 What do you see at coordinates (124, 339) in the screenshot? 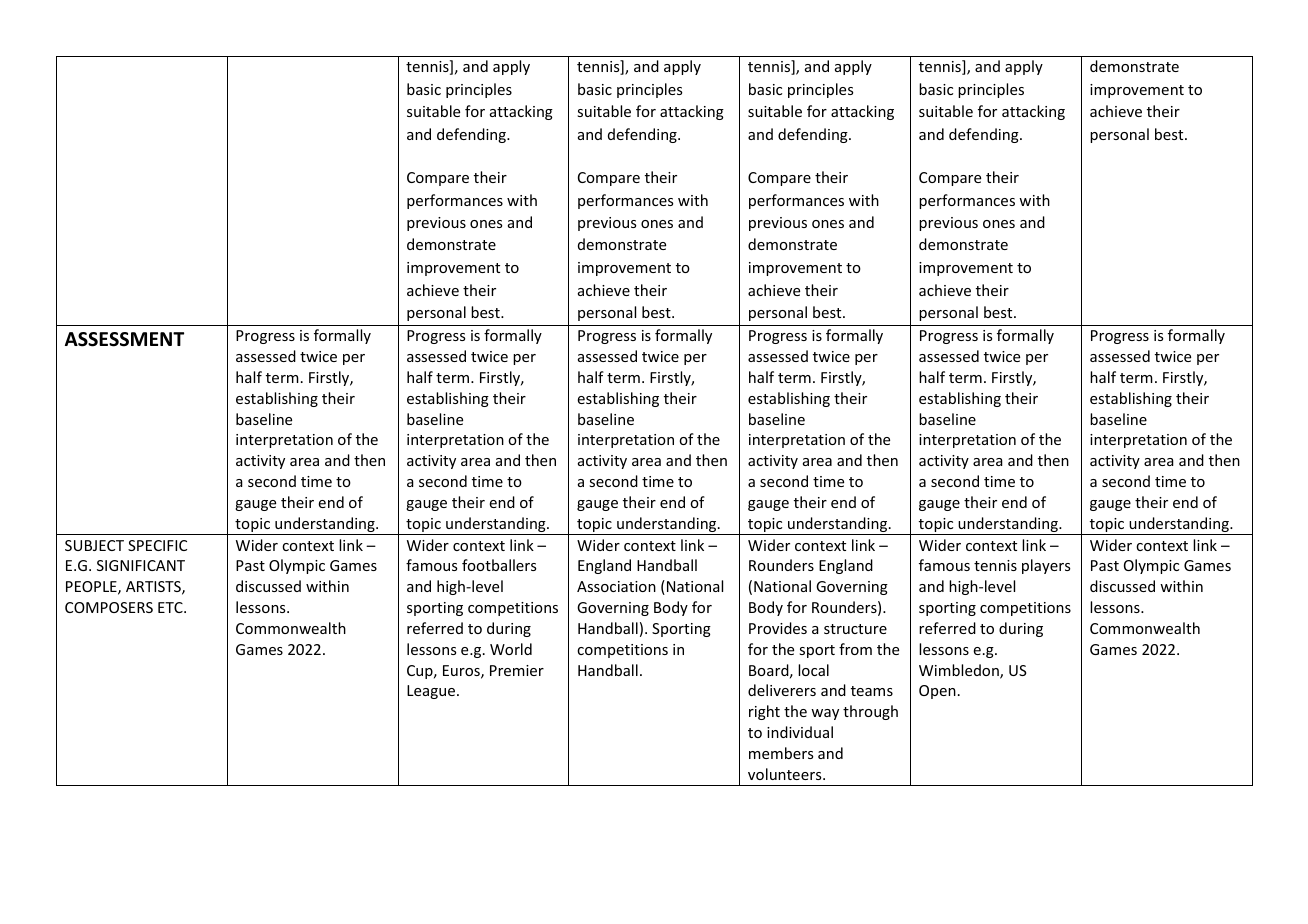
I see `ASSESSMENT` at bounding box center [124, 339].
